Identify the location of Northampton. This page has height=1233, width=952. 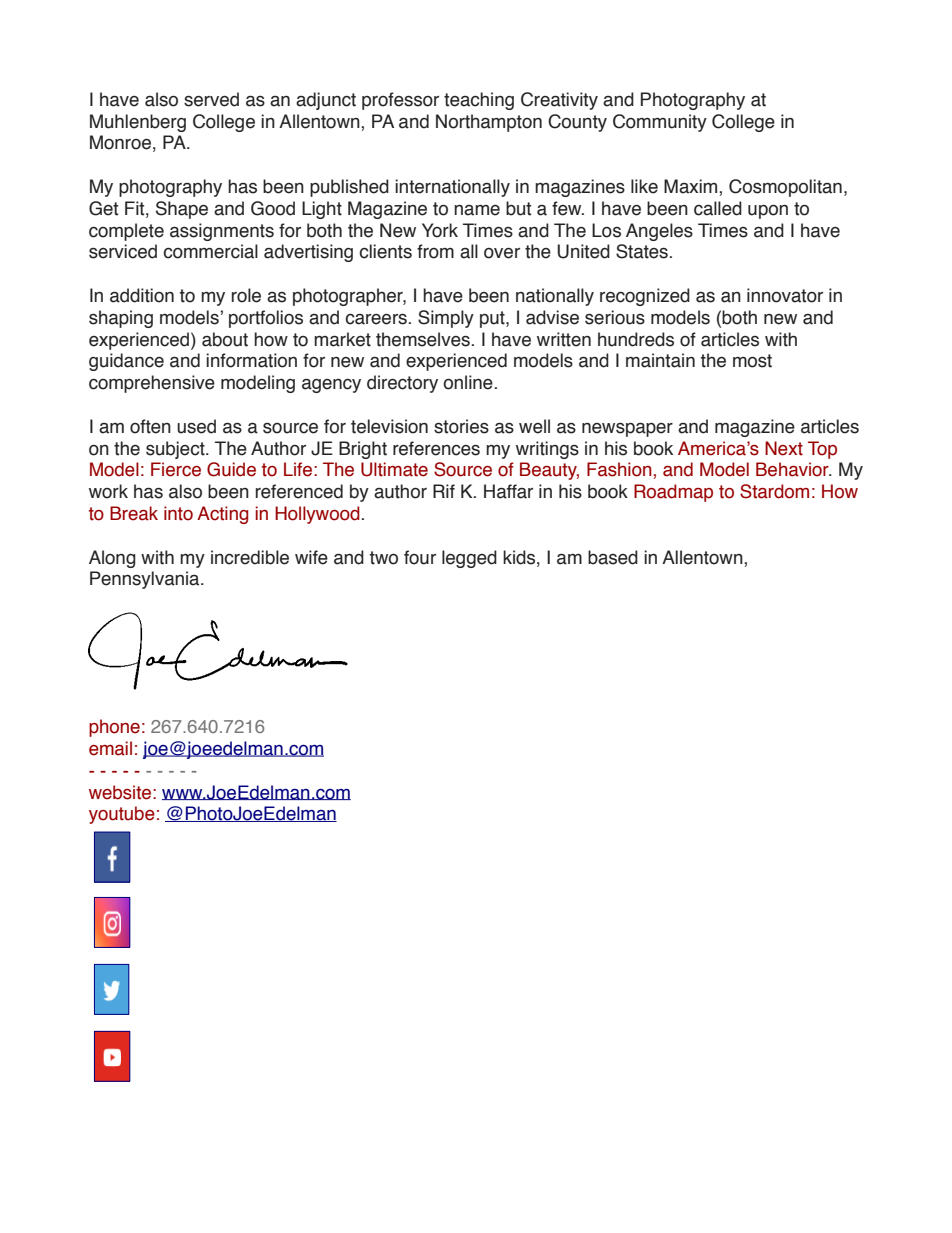
(489, 123).
